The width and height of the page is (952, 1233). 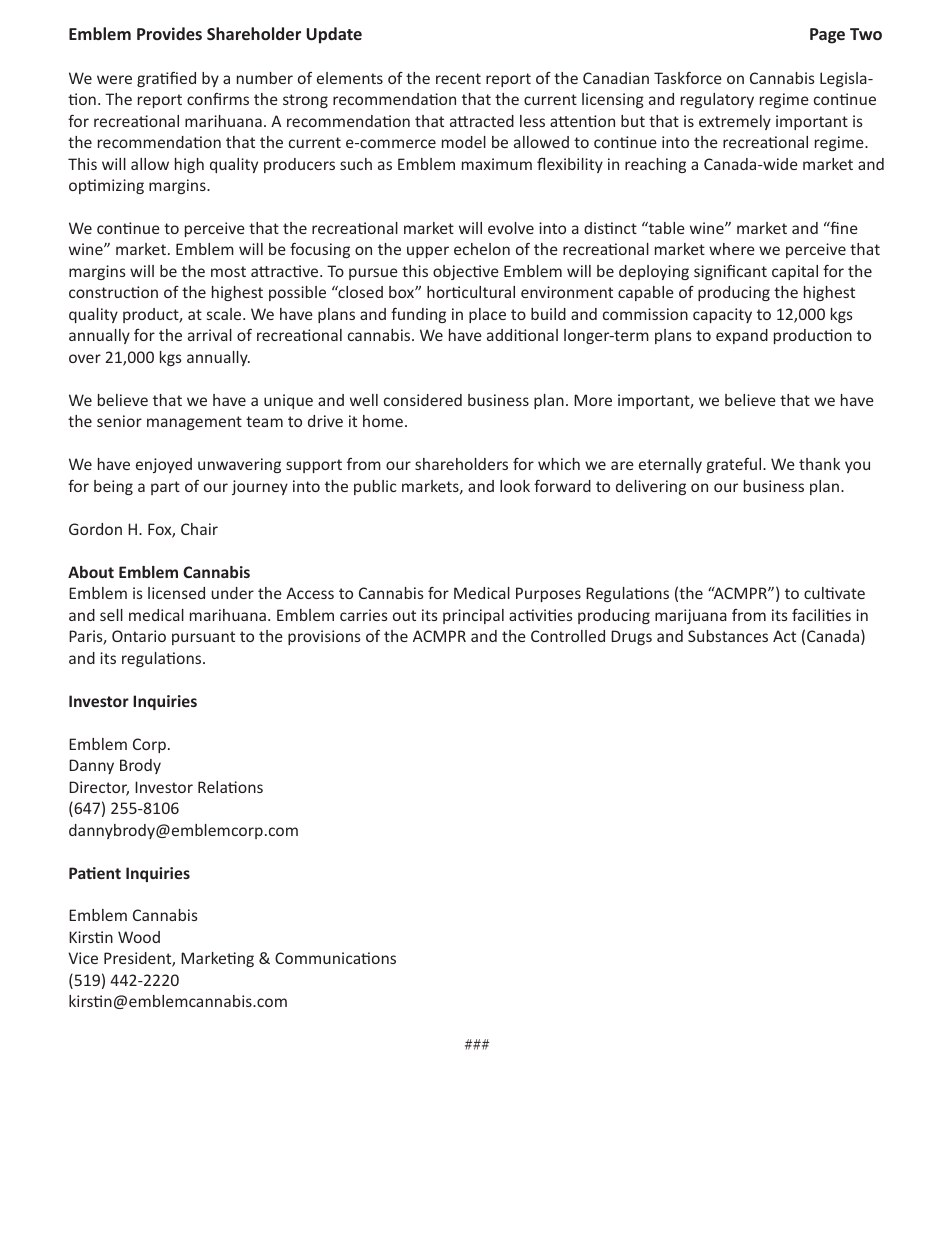 I want to click on Patient, so click(x=95, y=873).
